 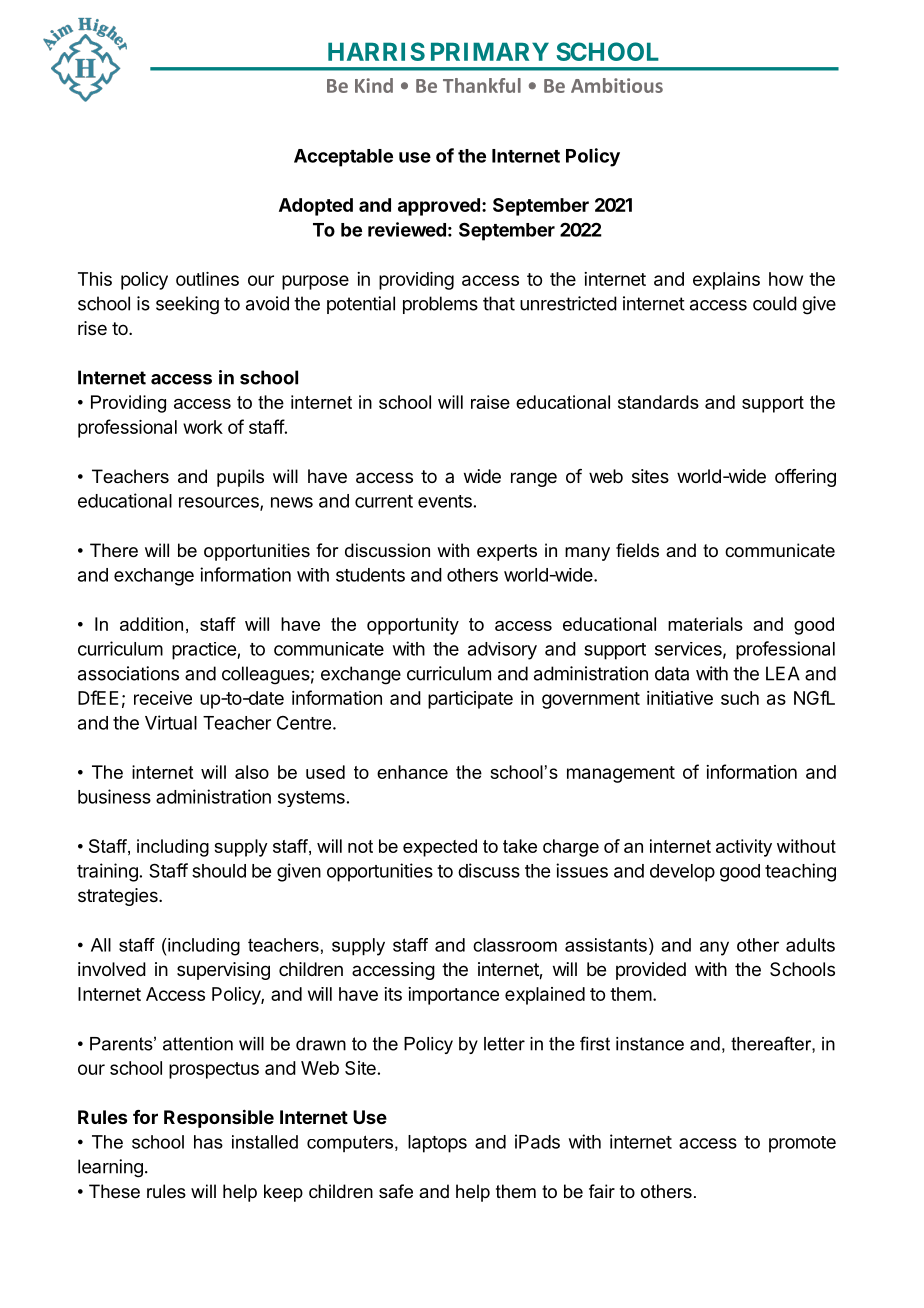 I want to click on addition, so click(x=151, y=624).
